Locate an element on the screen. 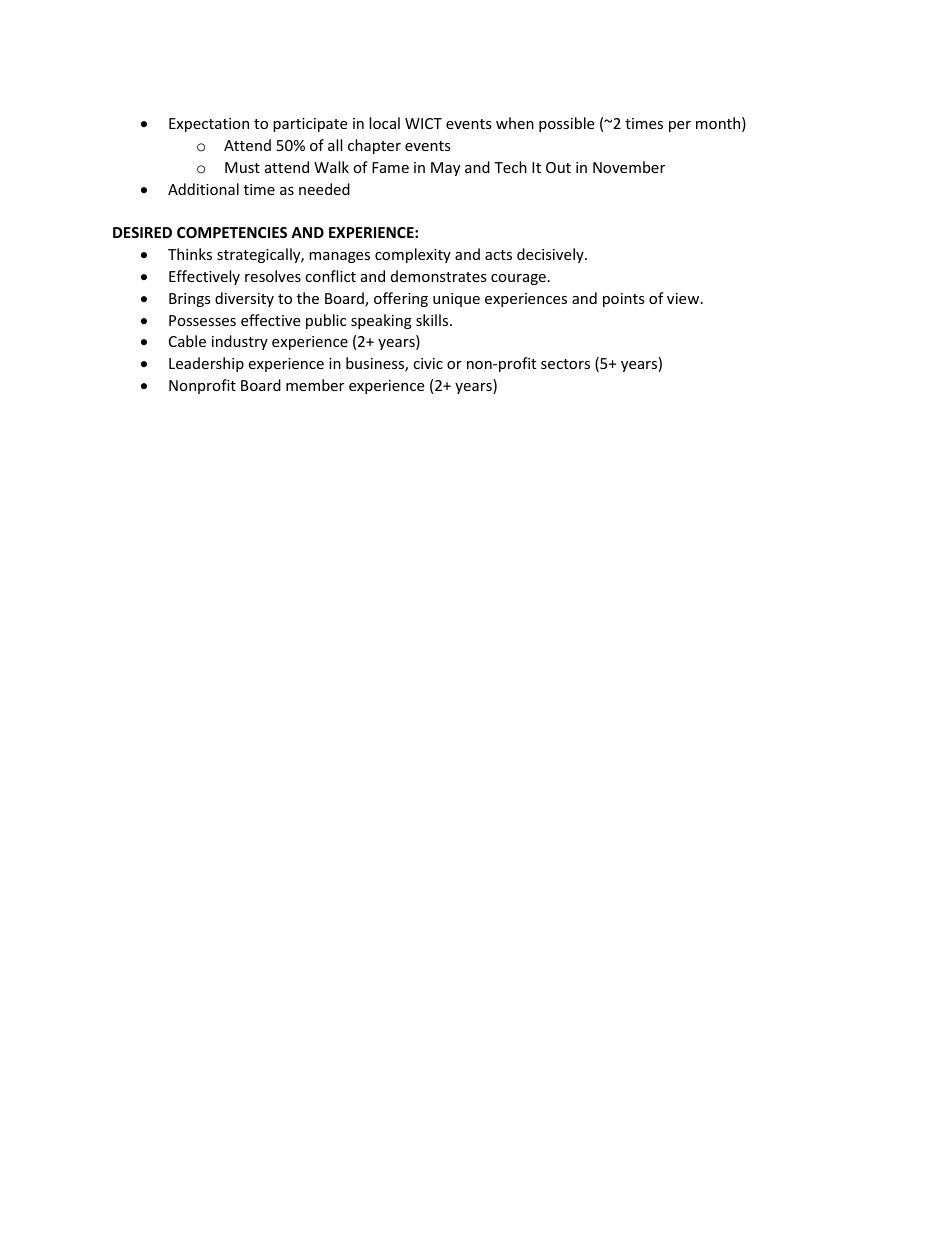 The width and height of the screenshot is (952, 1233). possible is located at coordinates (566, 124).
